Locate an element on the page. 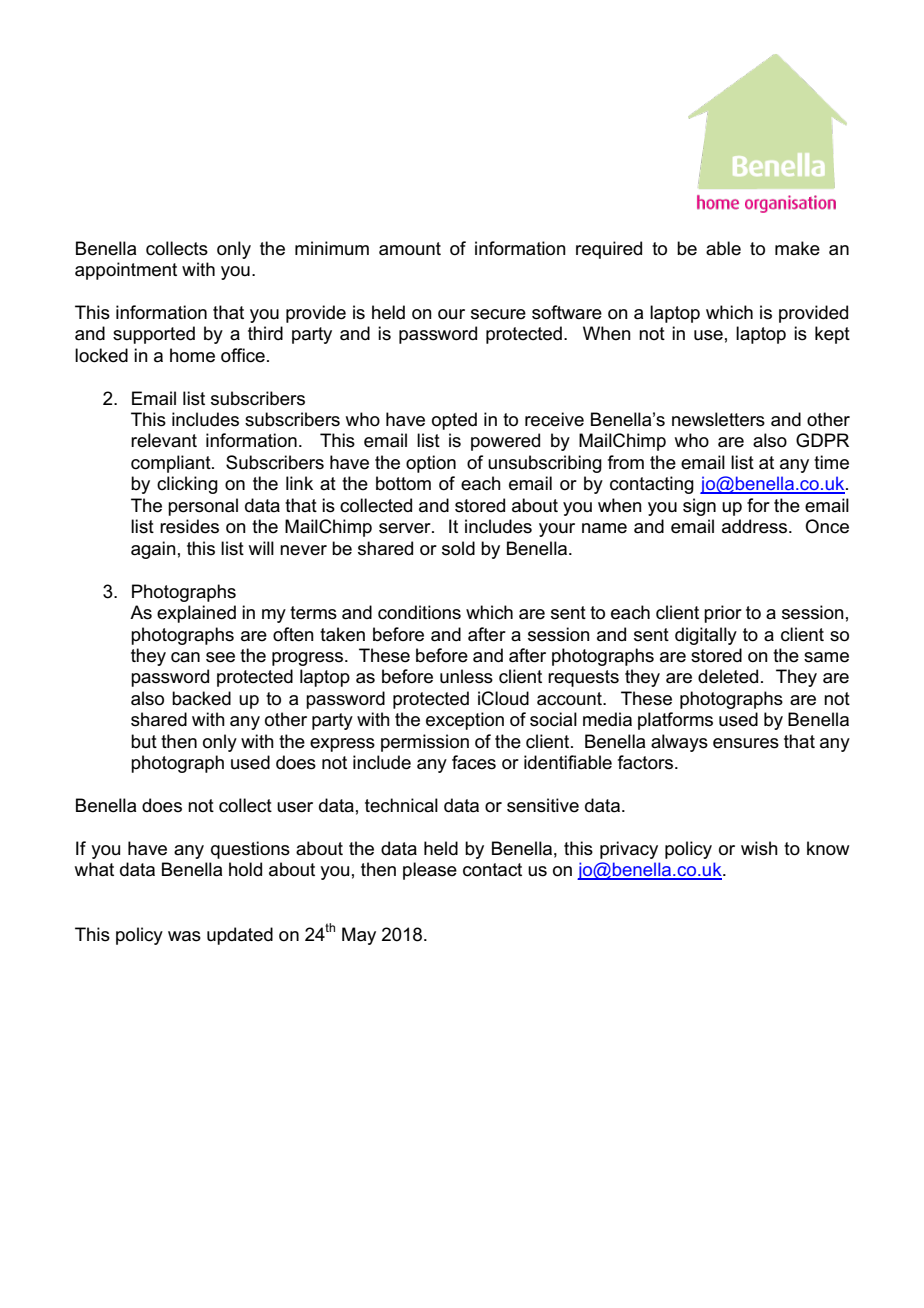 The height and width of the image is (1308, 924). exception is located at coordinates (465, 721).
